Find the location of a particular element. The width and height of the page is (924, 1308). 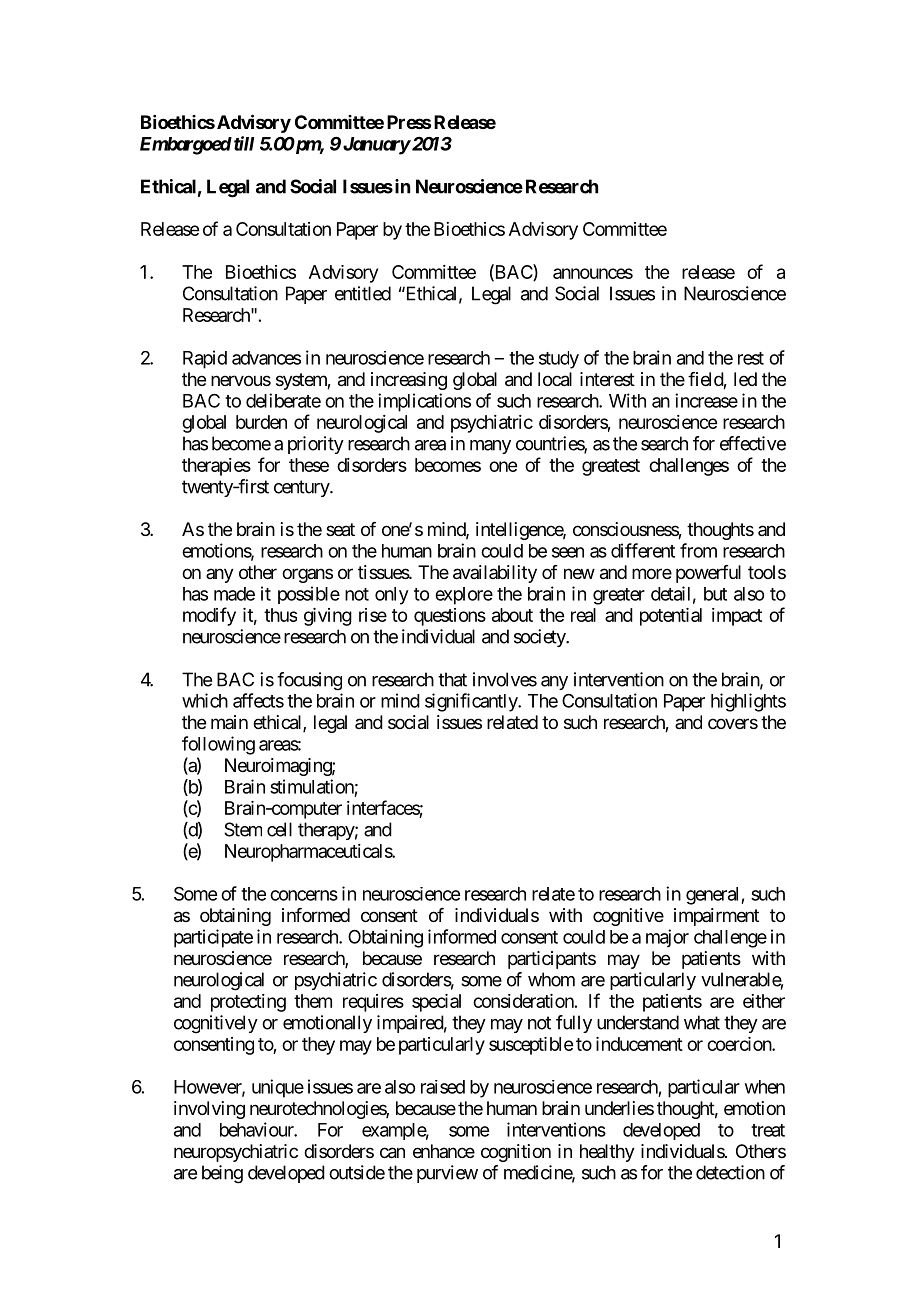

study is located at coordinates (559, 360).
